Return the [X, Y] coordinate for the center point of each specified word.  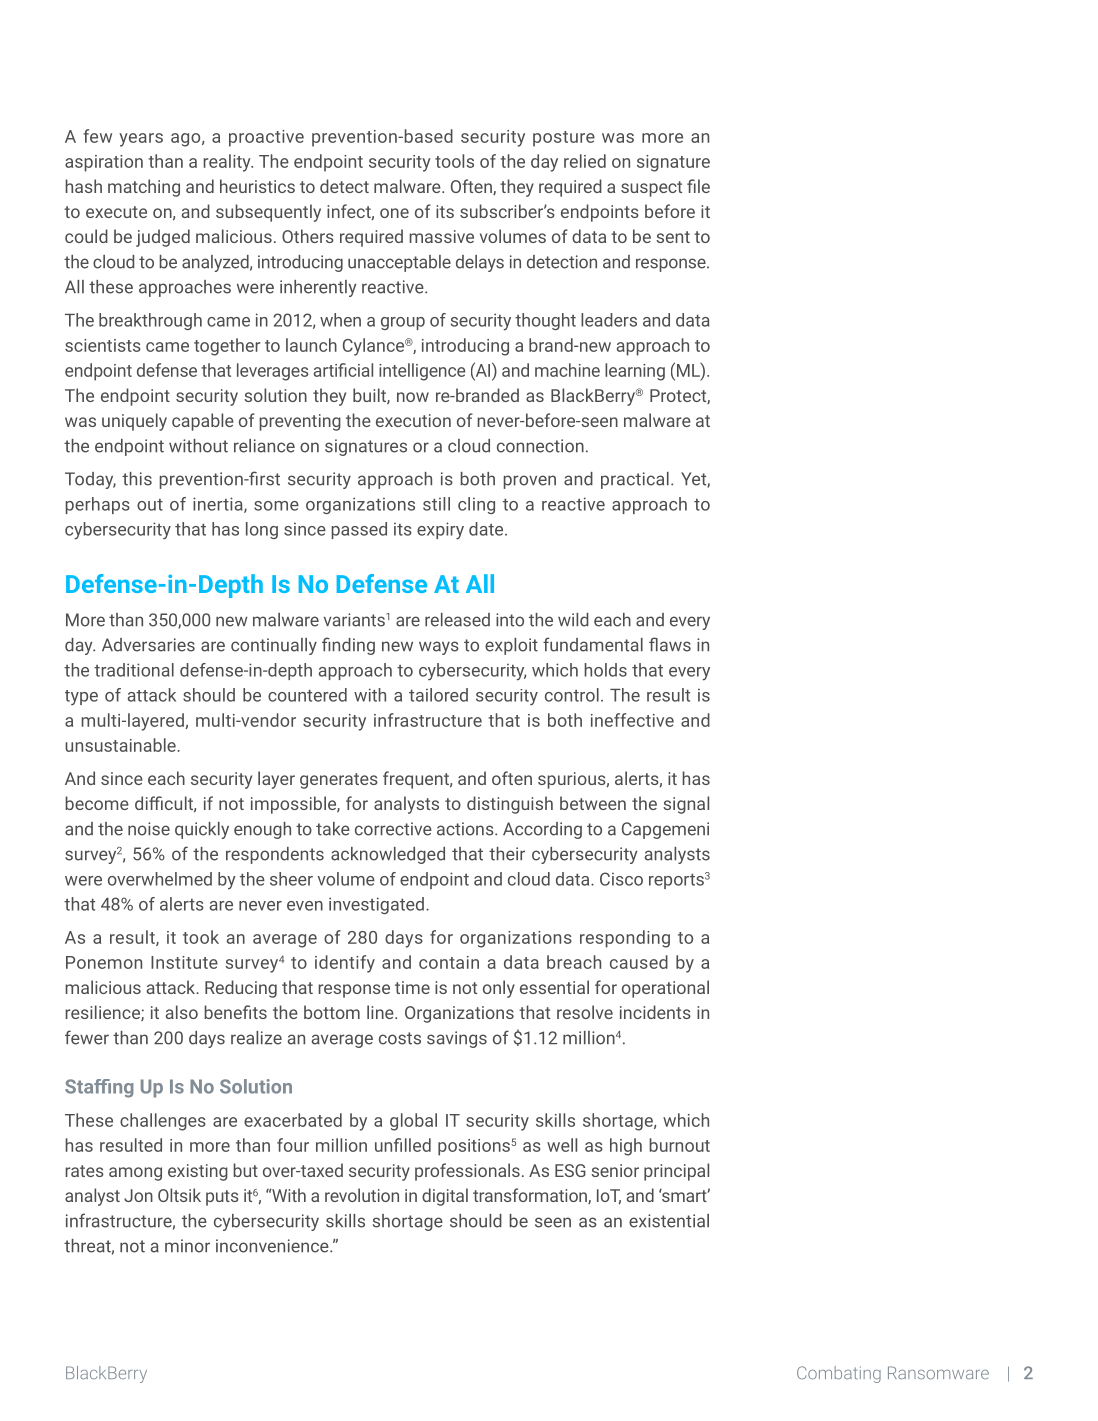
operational [665, 989]
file [698, 186]
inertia [219, 505]
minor [187, 1246]
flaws [670, 644]
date [487, 529]
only [499, 989]
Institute [184, 962]
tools [454, 161]
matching [144, 188]
